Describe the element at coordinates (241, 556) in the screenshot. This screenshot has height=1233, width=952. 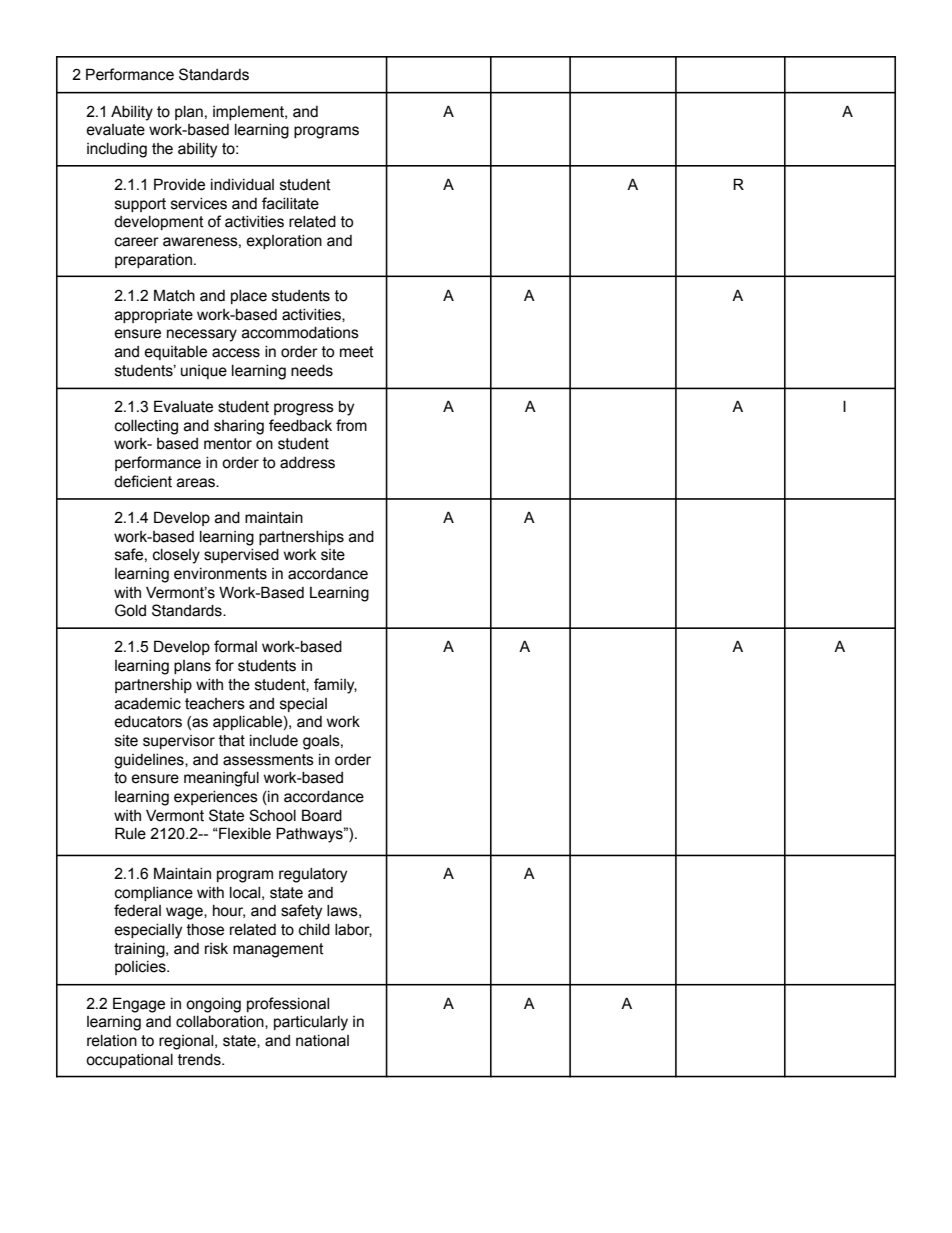
I see `supervised` at that location.
